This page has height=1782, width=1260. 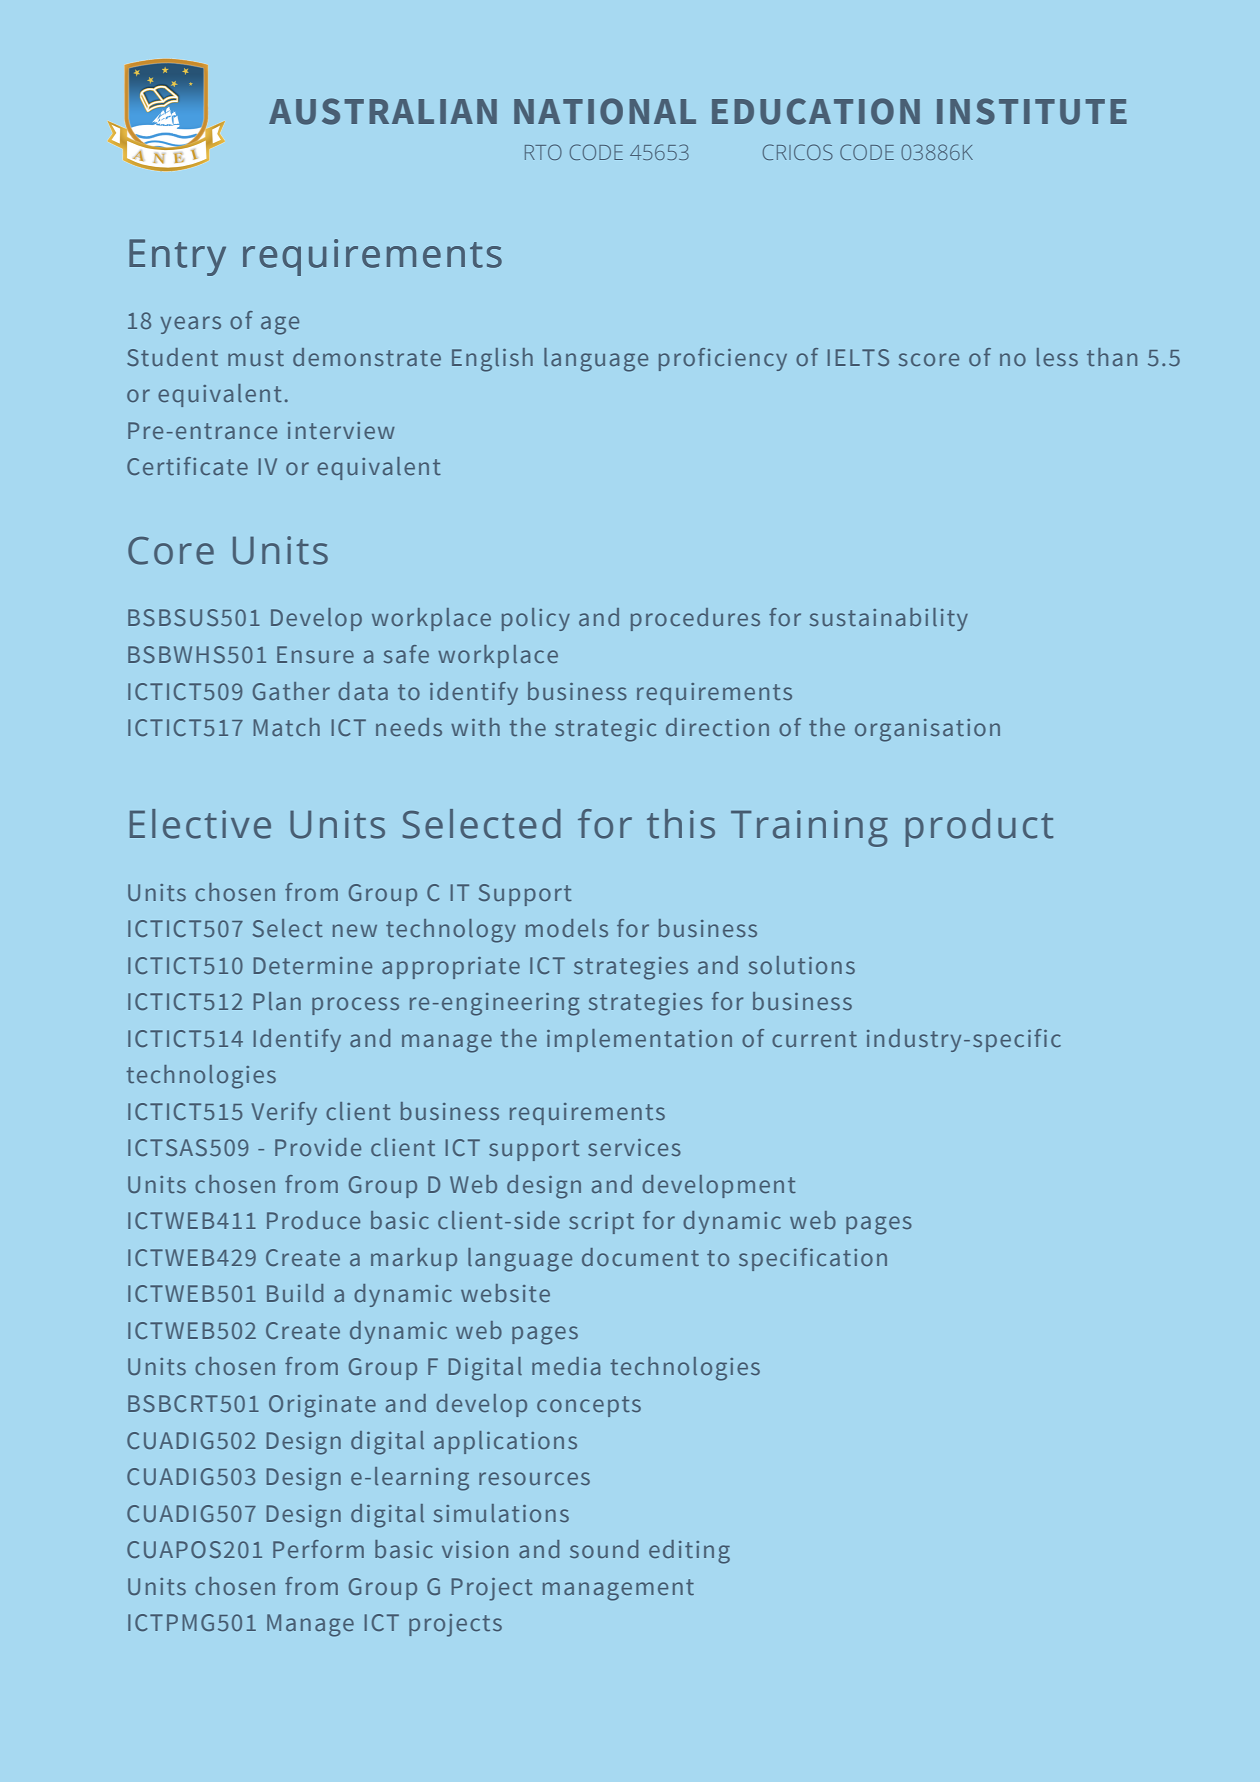 I want to click on Perform, so click(x=318, y=1549).
